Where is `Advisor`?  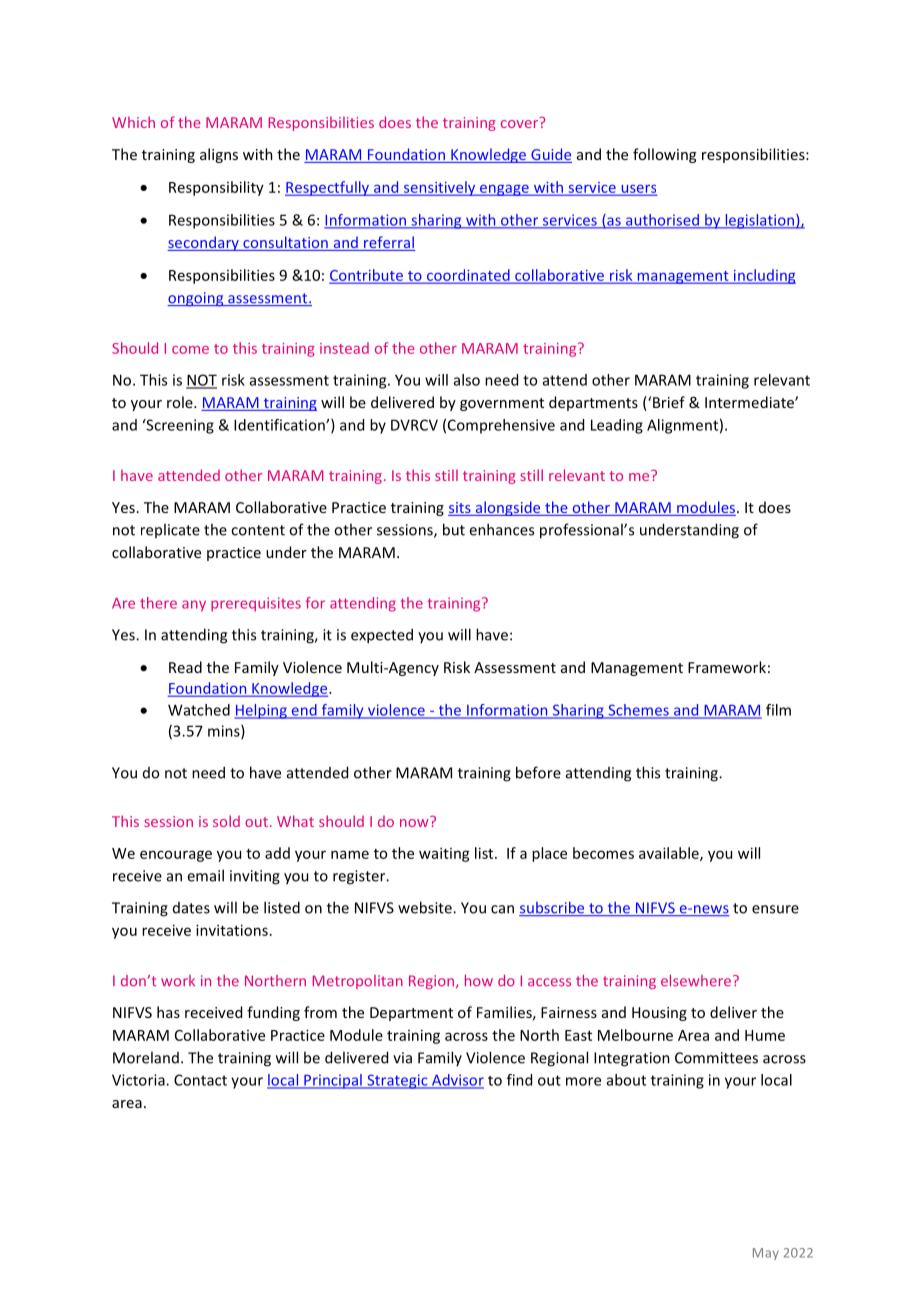
Advisor is located at coordinates (457, 1081).
